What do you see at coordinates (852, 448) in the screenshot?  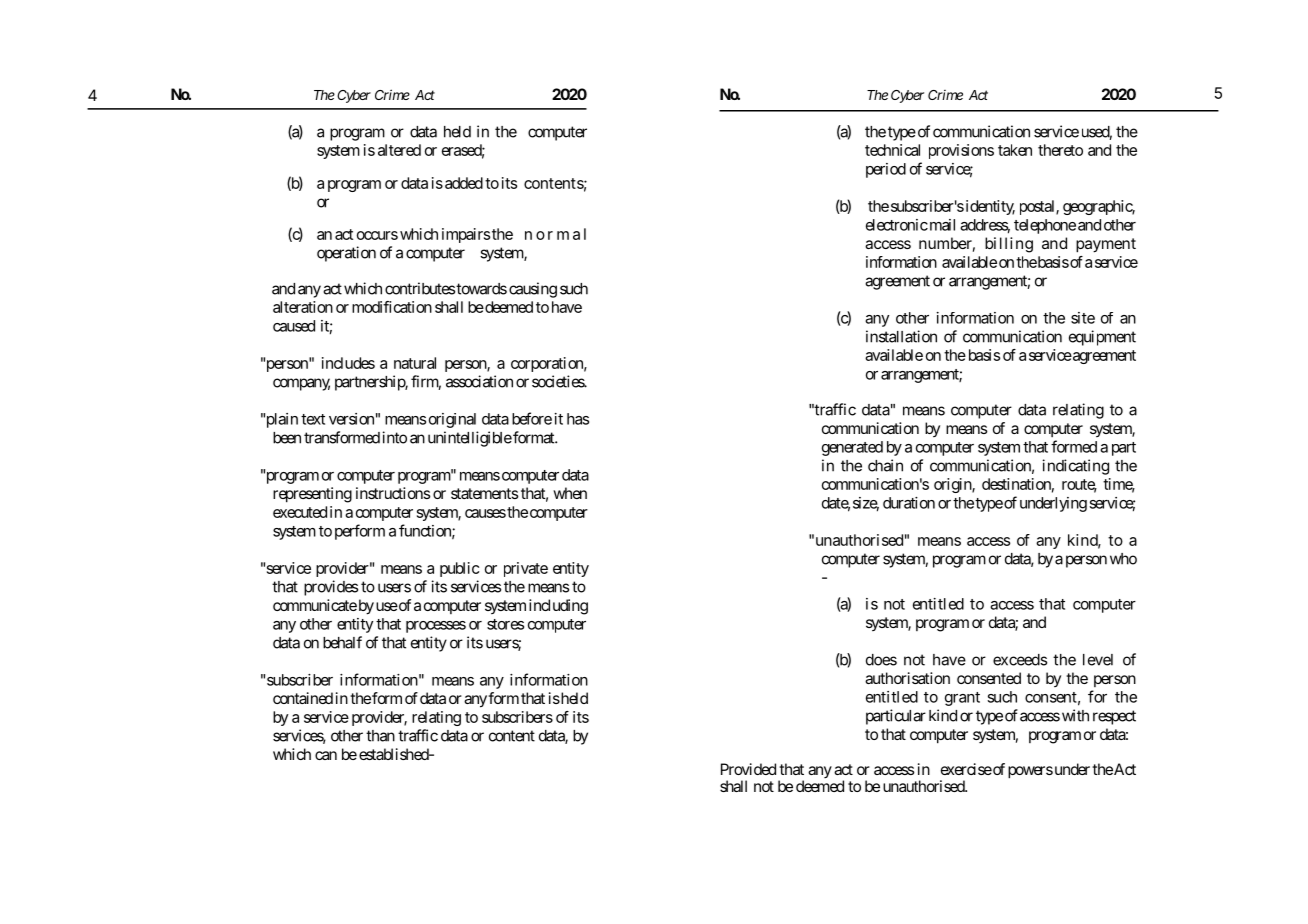 I see `generated` at bounding box center [852, 448].
